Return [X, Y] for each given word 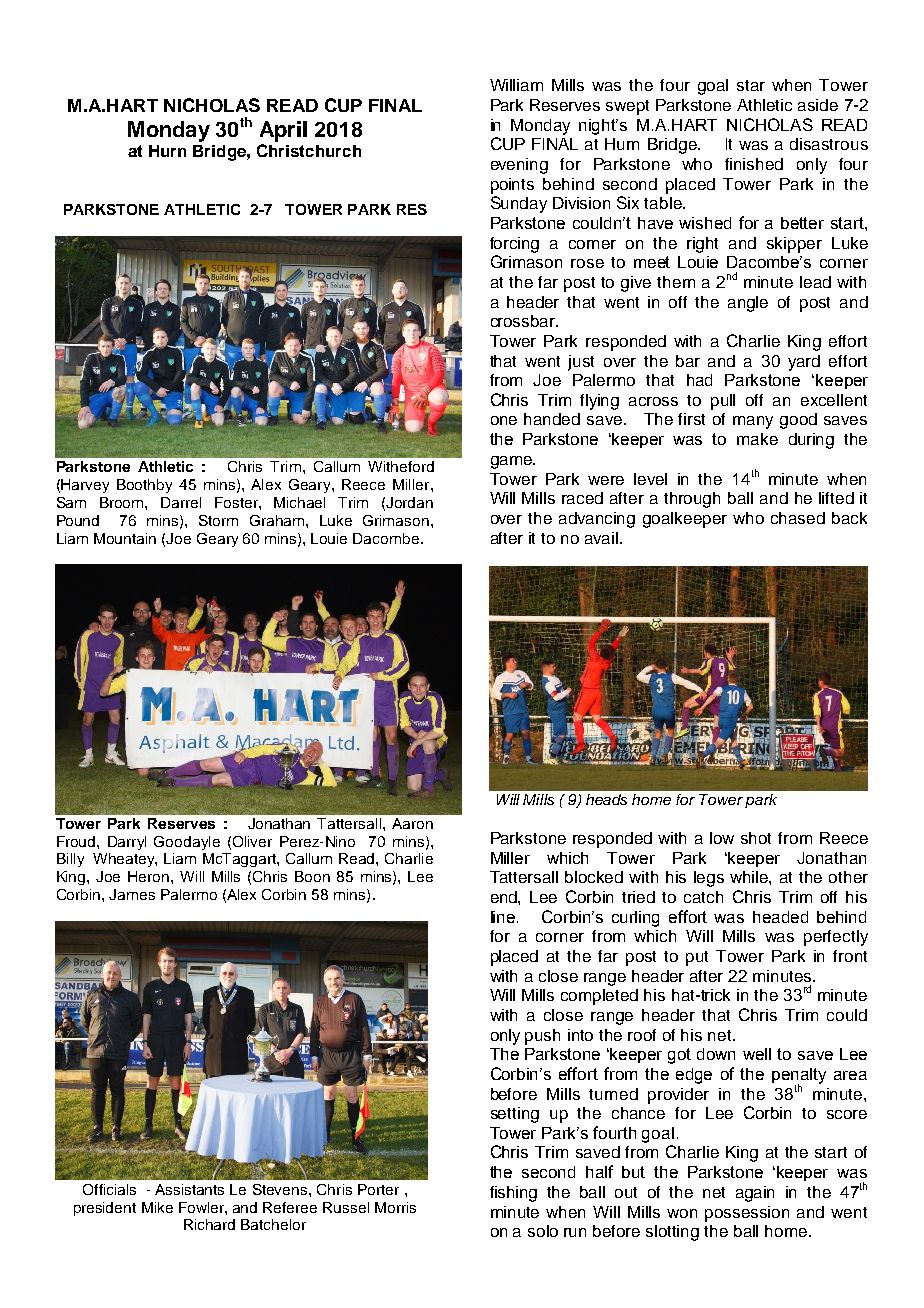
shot [756, 838]
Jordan [409, 502]
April [283, 131]
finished [754, 164]
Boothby [144, 486]
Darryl [127, 843]
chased [798, 518]
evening [519, 166]
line [504, 917]
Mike [157, 1207]
